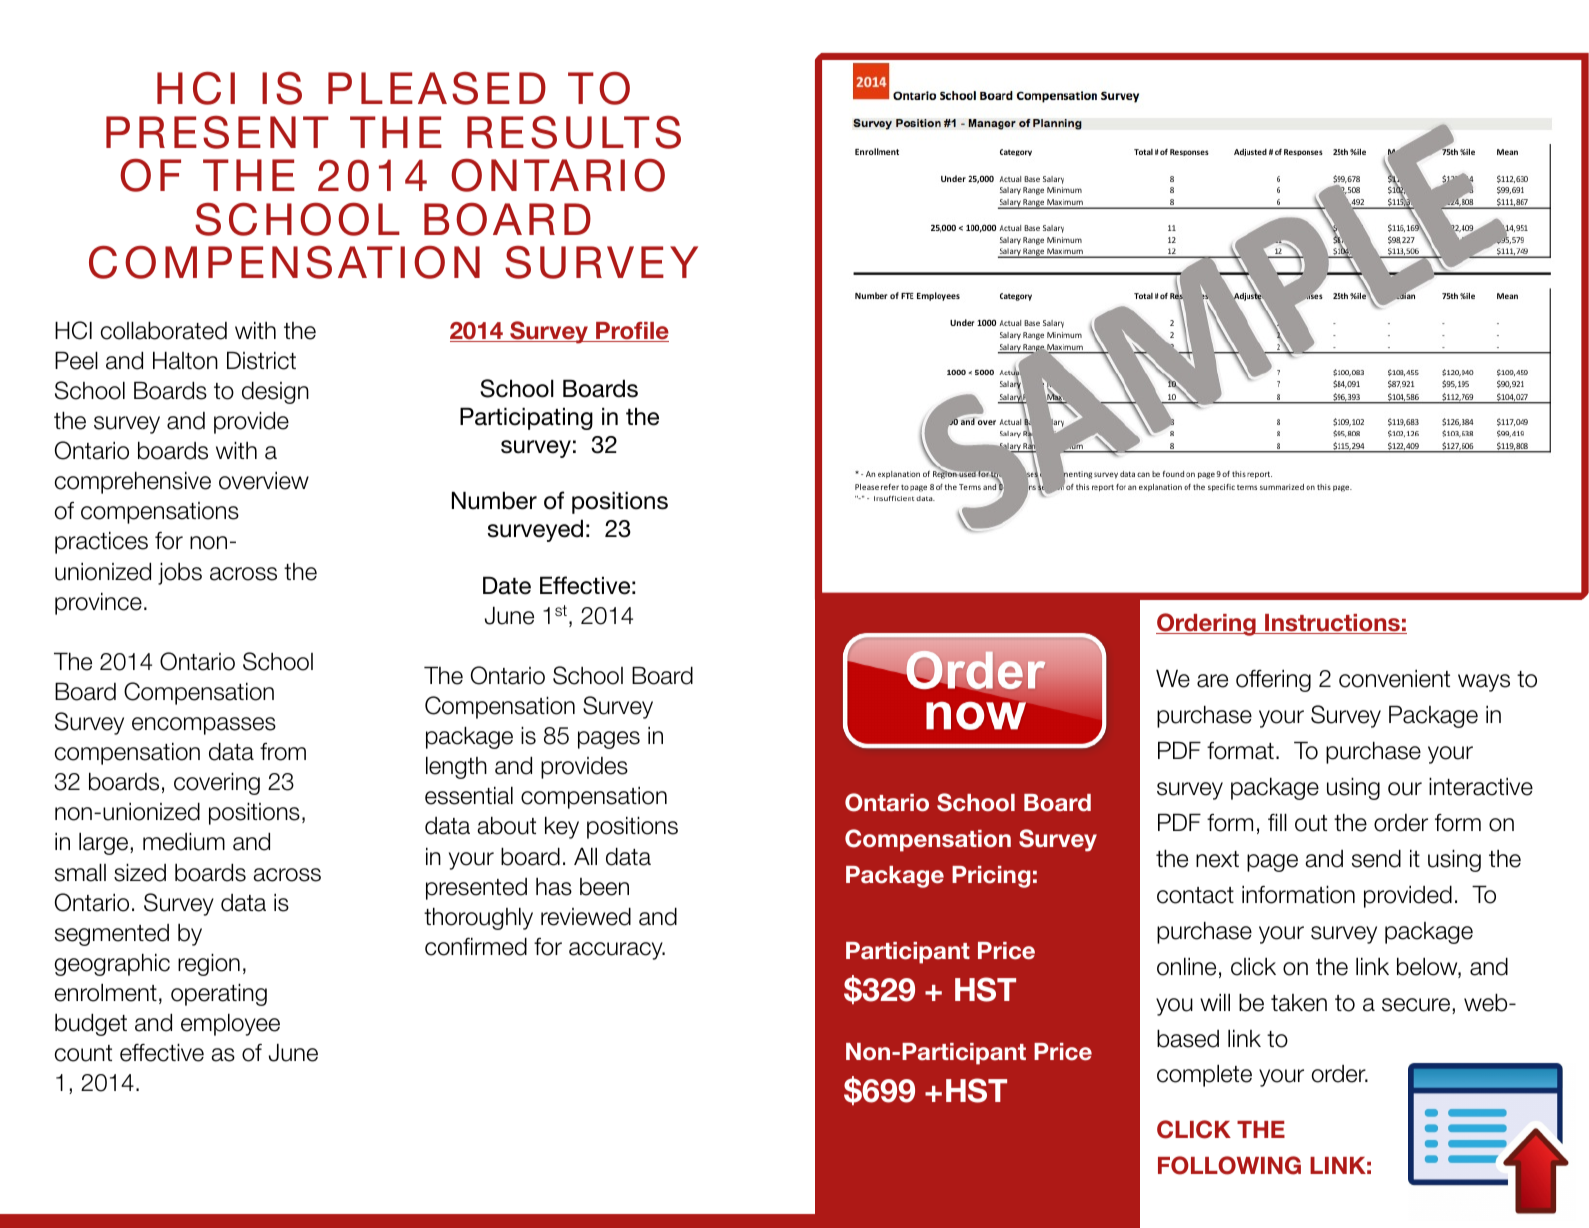 The width and height of the screenshot is (1589, 1228). What do you see at coordinates (98, 603) in the screenshot?
I see `province` at bounding box center [98, 603].
